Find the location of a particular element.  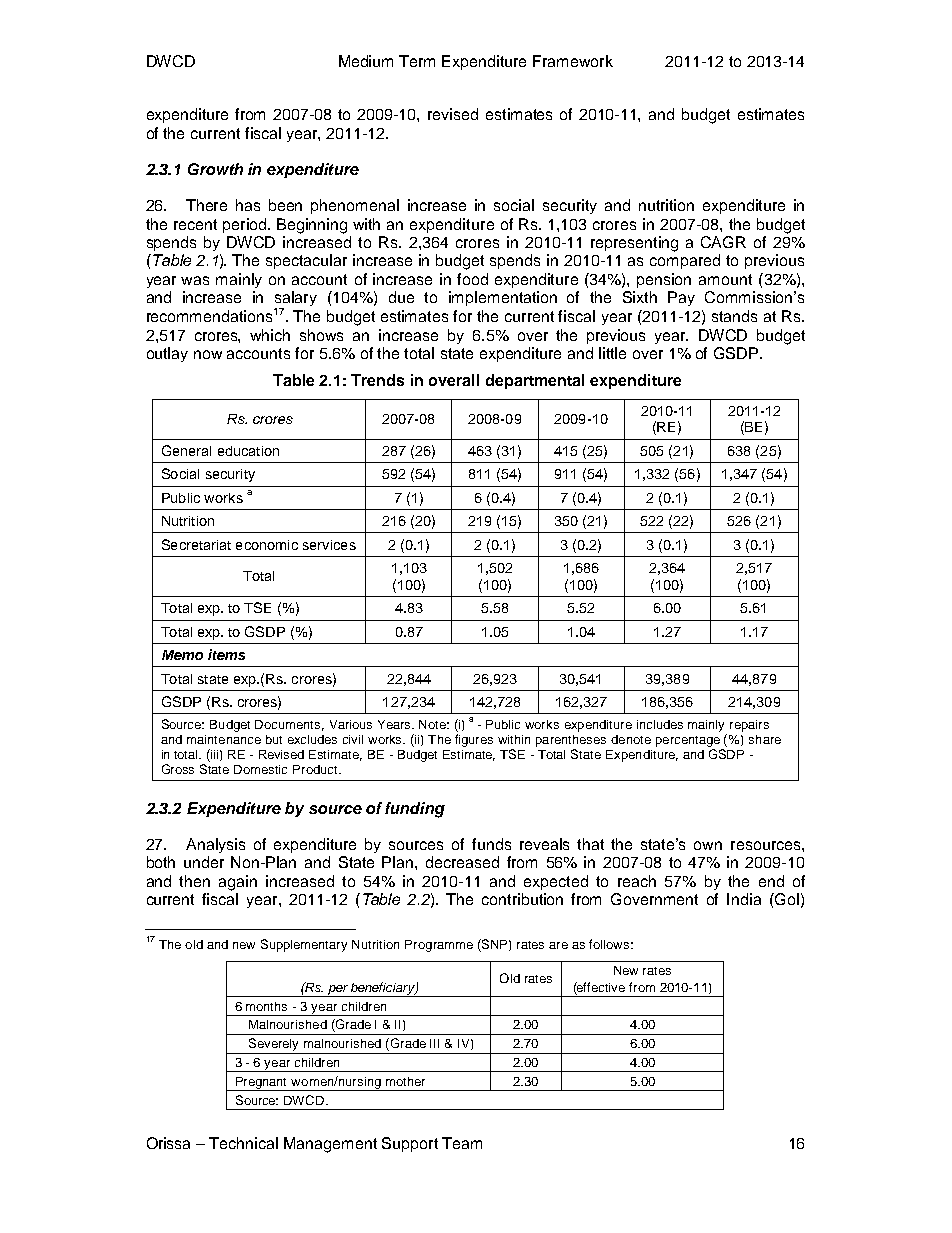

Technical is located at coordinates (243, 1143).
